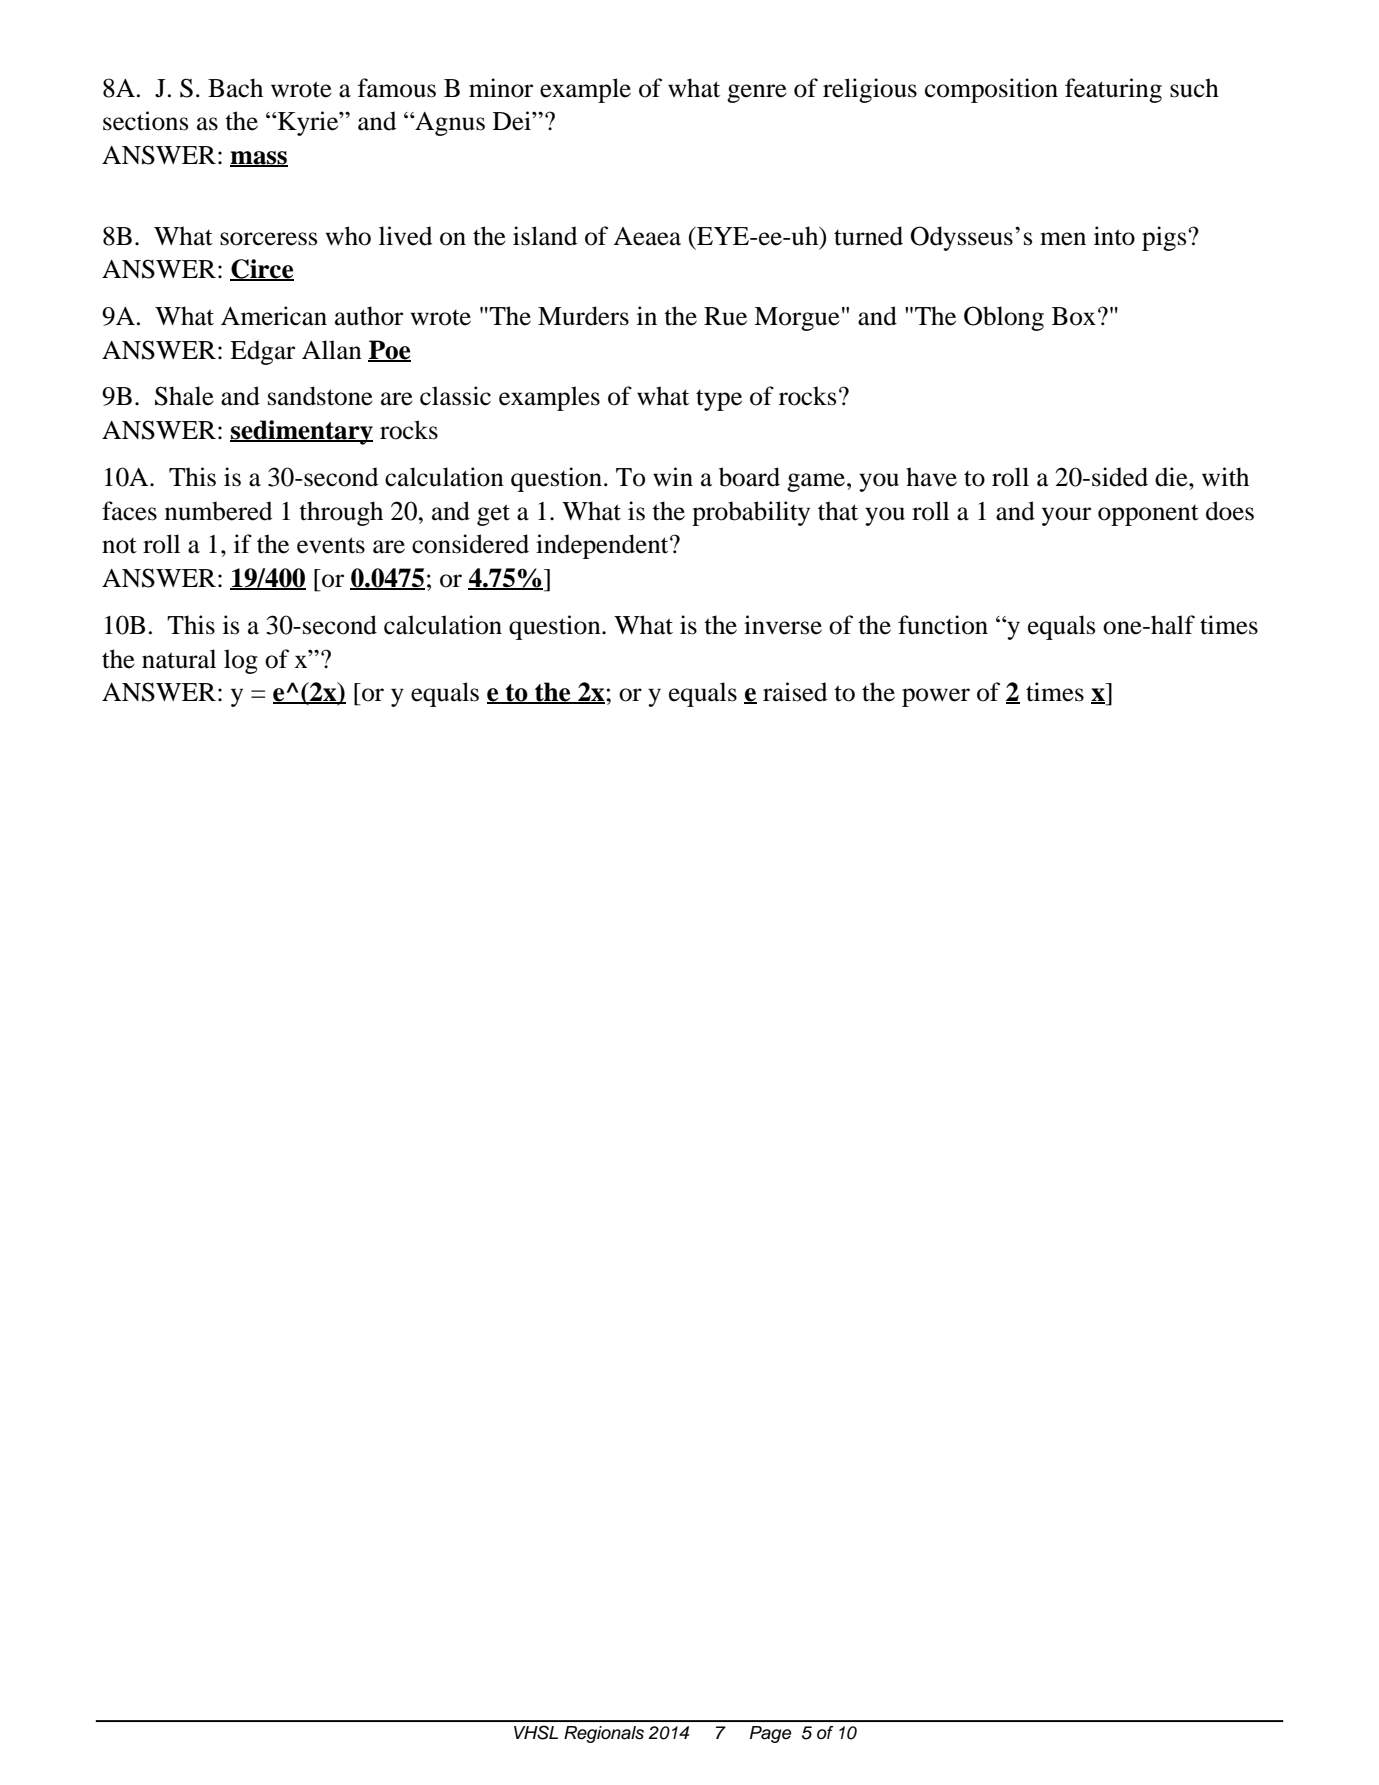 The height and width of the screenshot is (1785, 1379). I want to click on Page, so click(770, 1734).
